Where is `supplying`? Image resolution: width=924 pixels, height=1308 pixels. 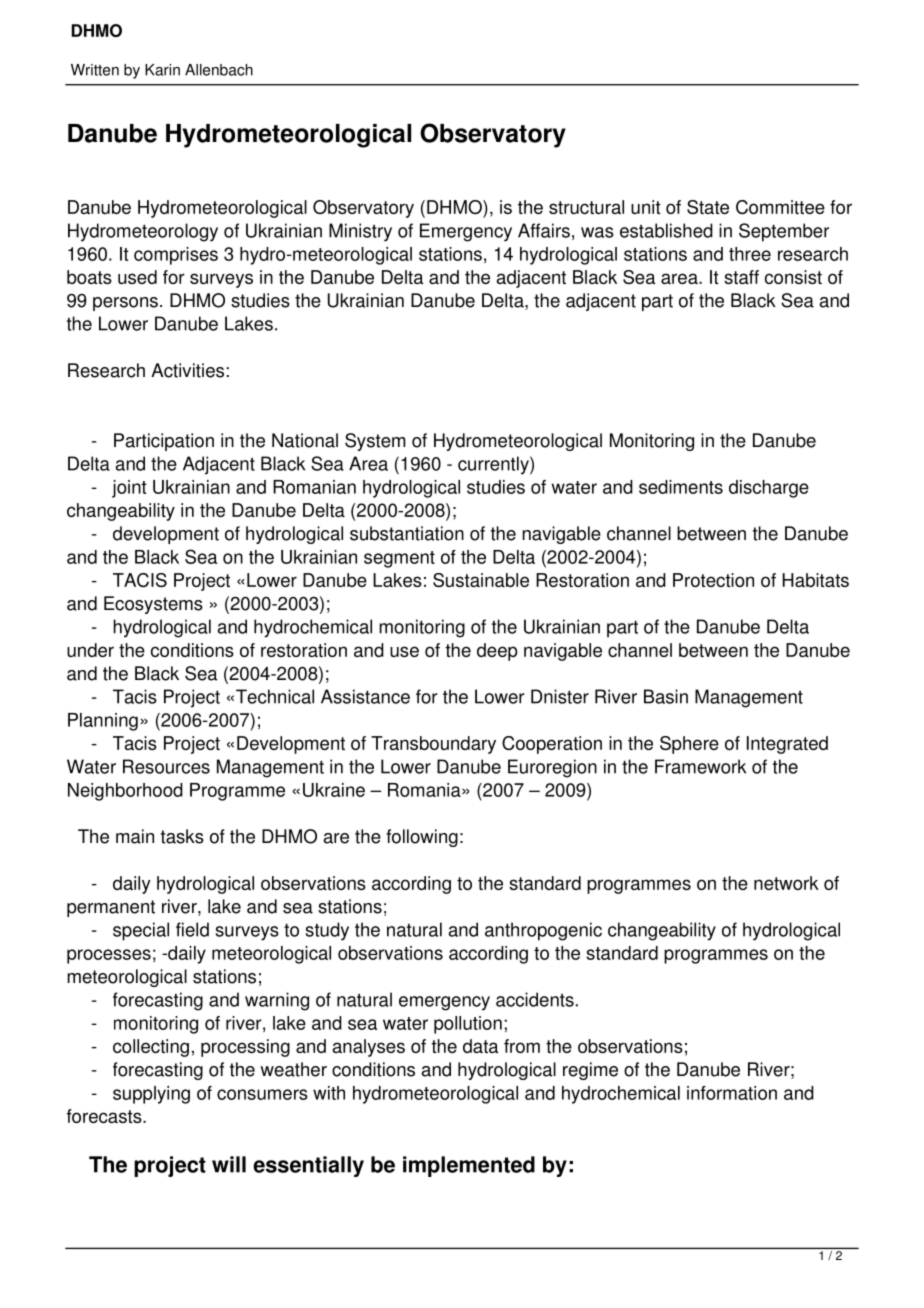 supplying is located at coordinates (151, 1095).
